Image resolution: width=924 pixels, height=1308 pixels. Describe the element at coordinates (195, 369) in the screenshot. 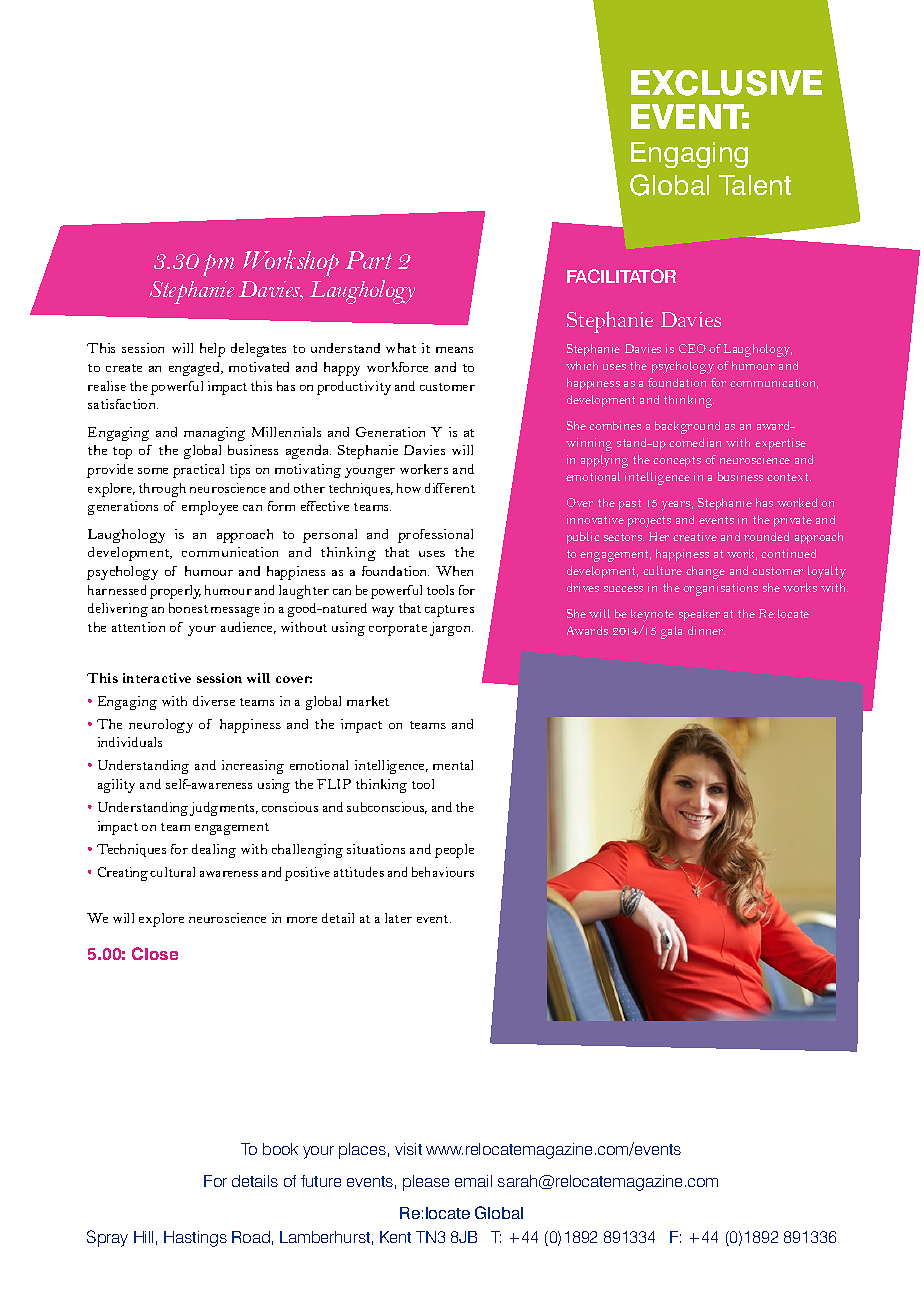

I see `engaged` at that location.
